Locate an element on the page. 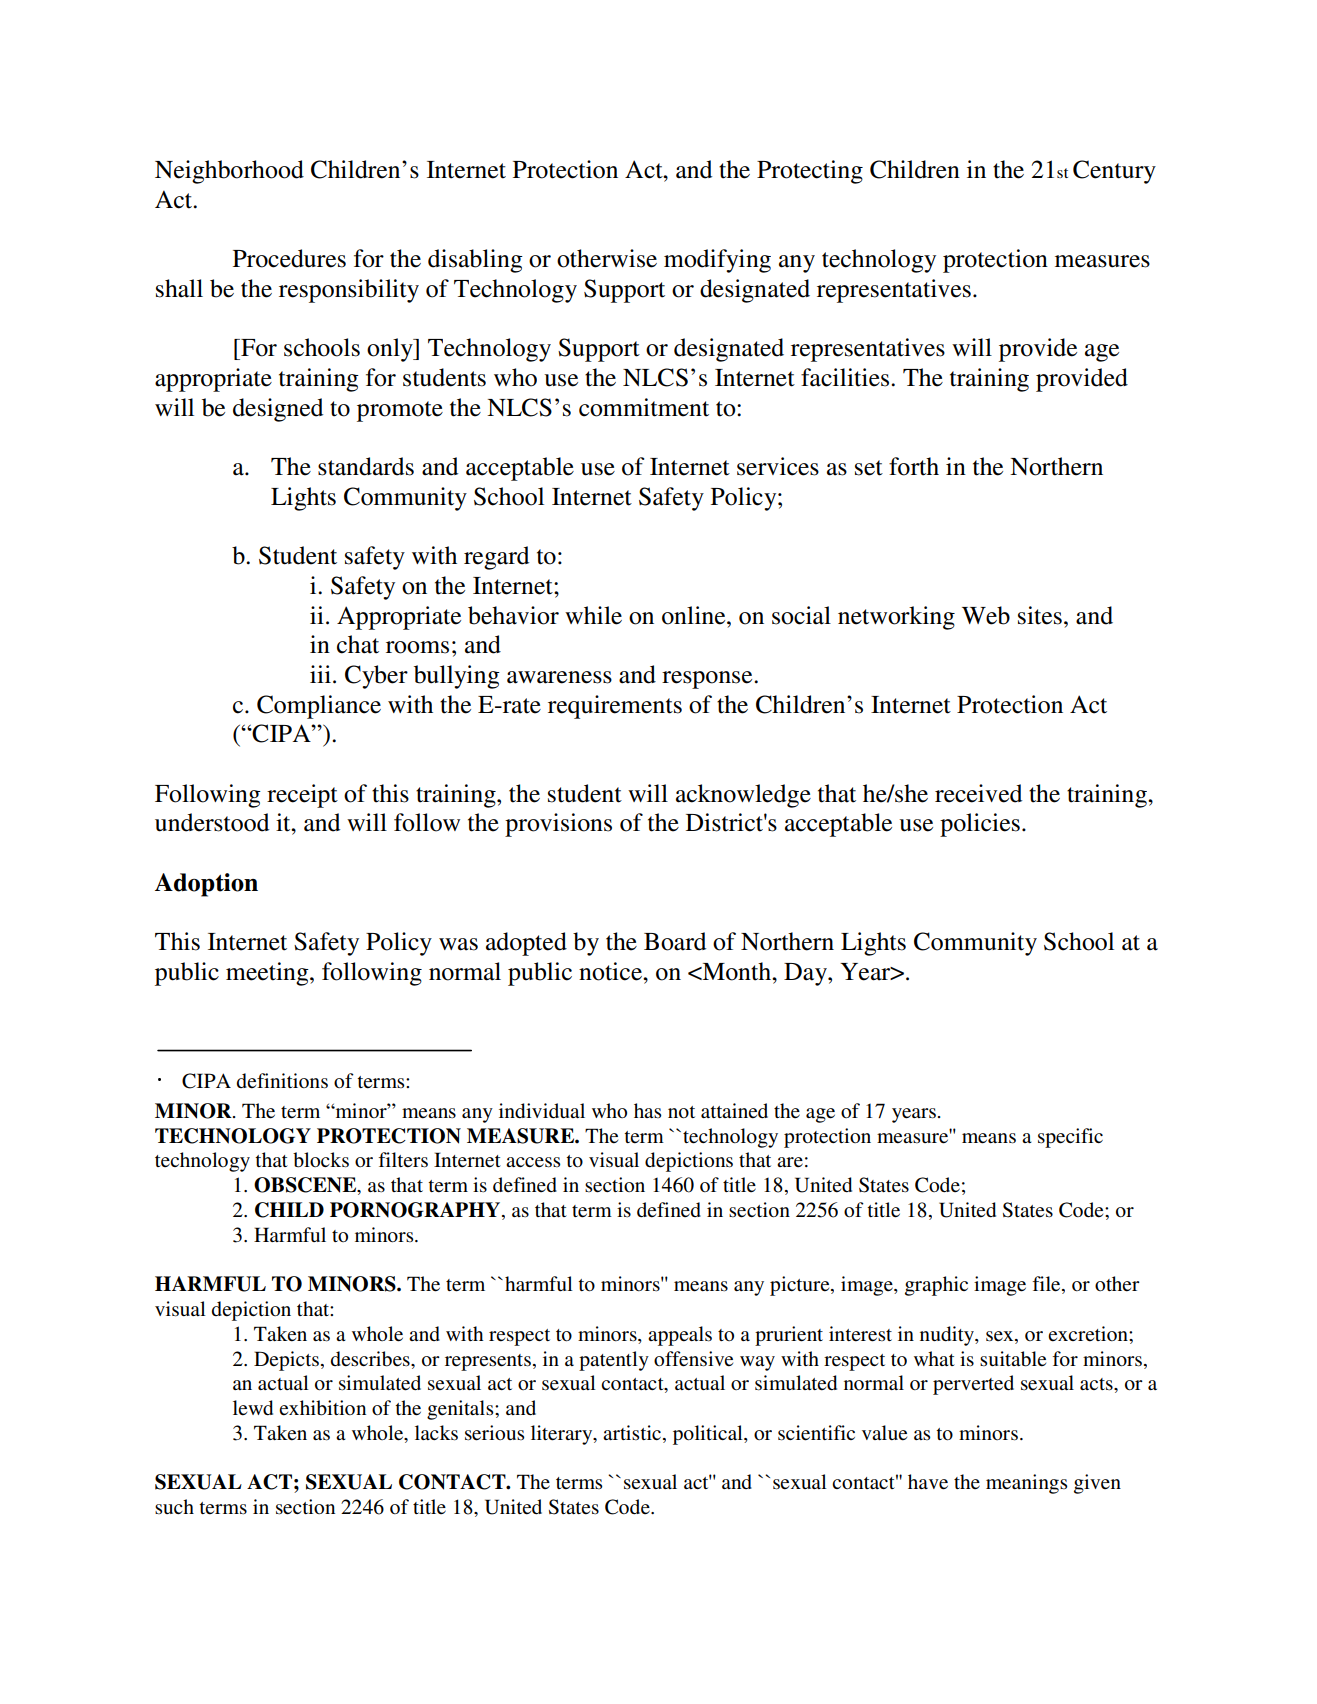  Procedures is located at coordinates (289, 258).
